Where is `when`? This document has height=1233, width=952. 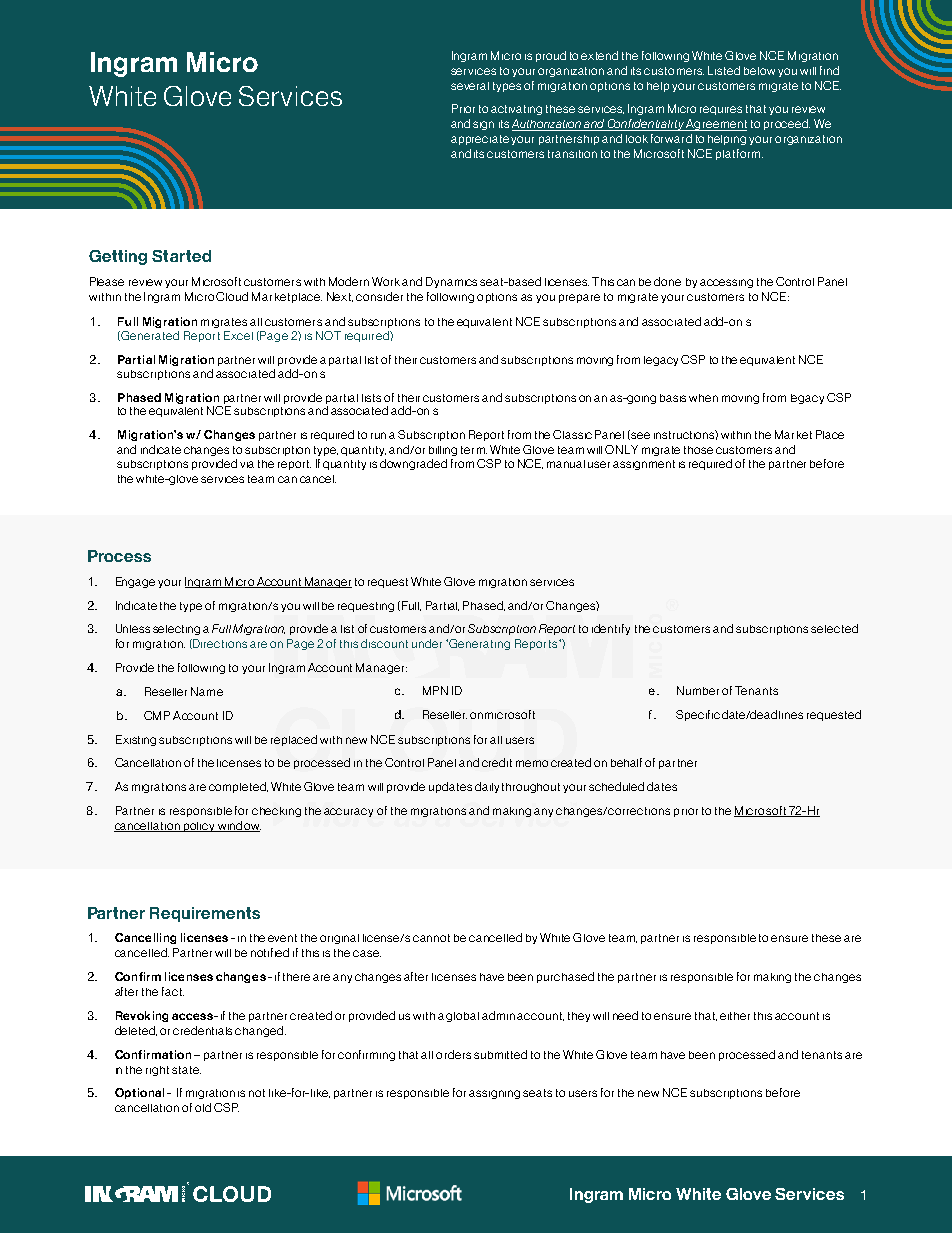
when is located at coordinates (703, 398).
